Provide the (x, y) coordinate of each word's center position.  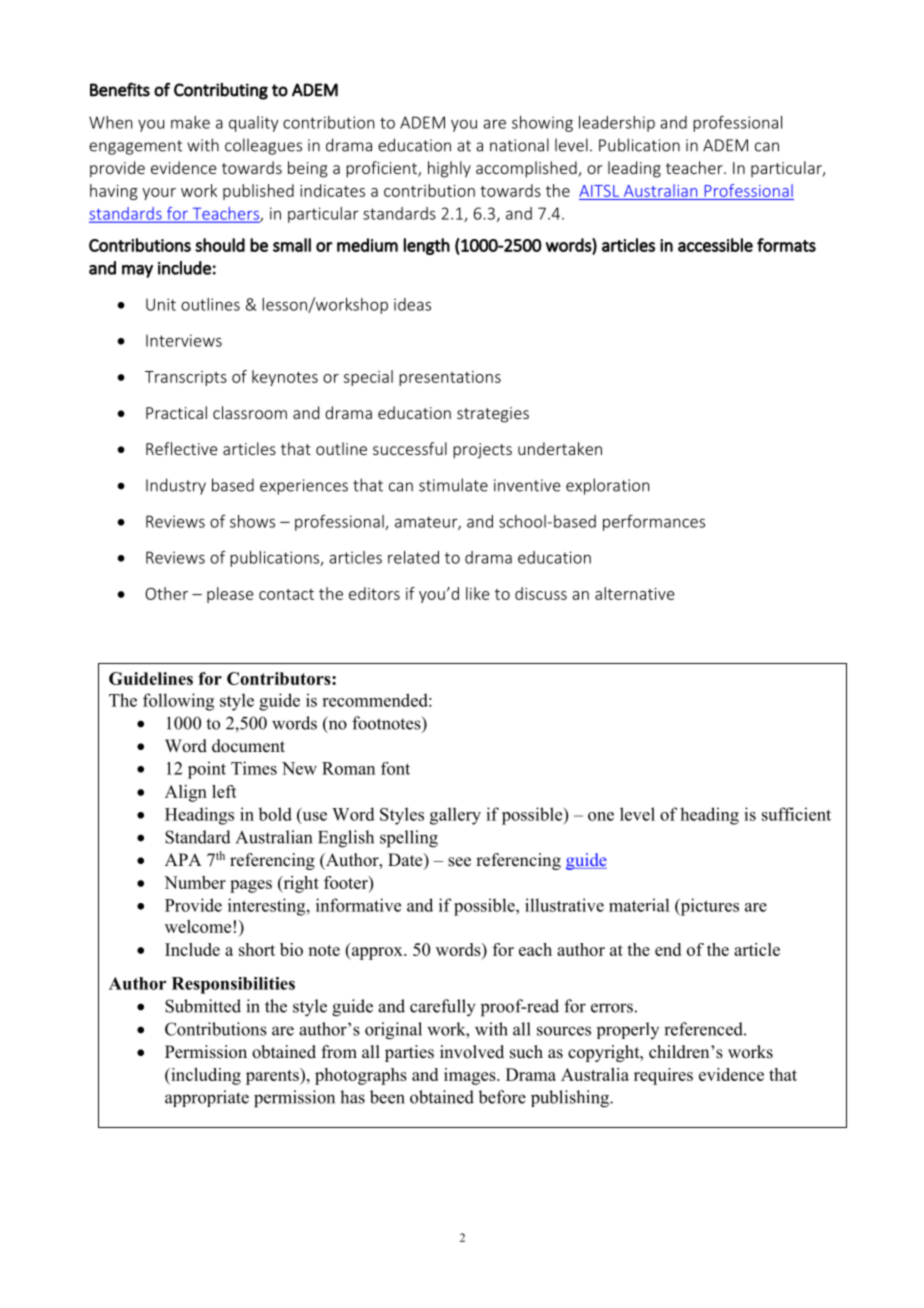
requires (663, 1076)
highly (449, 169)
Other (166, 593)
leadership (617, 124)
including (205, 1076)
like (477, 593)
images (471, 1076)
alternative (634, 593)
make (190, 122)
